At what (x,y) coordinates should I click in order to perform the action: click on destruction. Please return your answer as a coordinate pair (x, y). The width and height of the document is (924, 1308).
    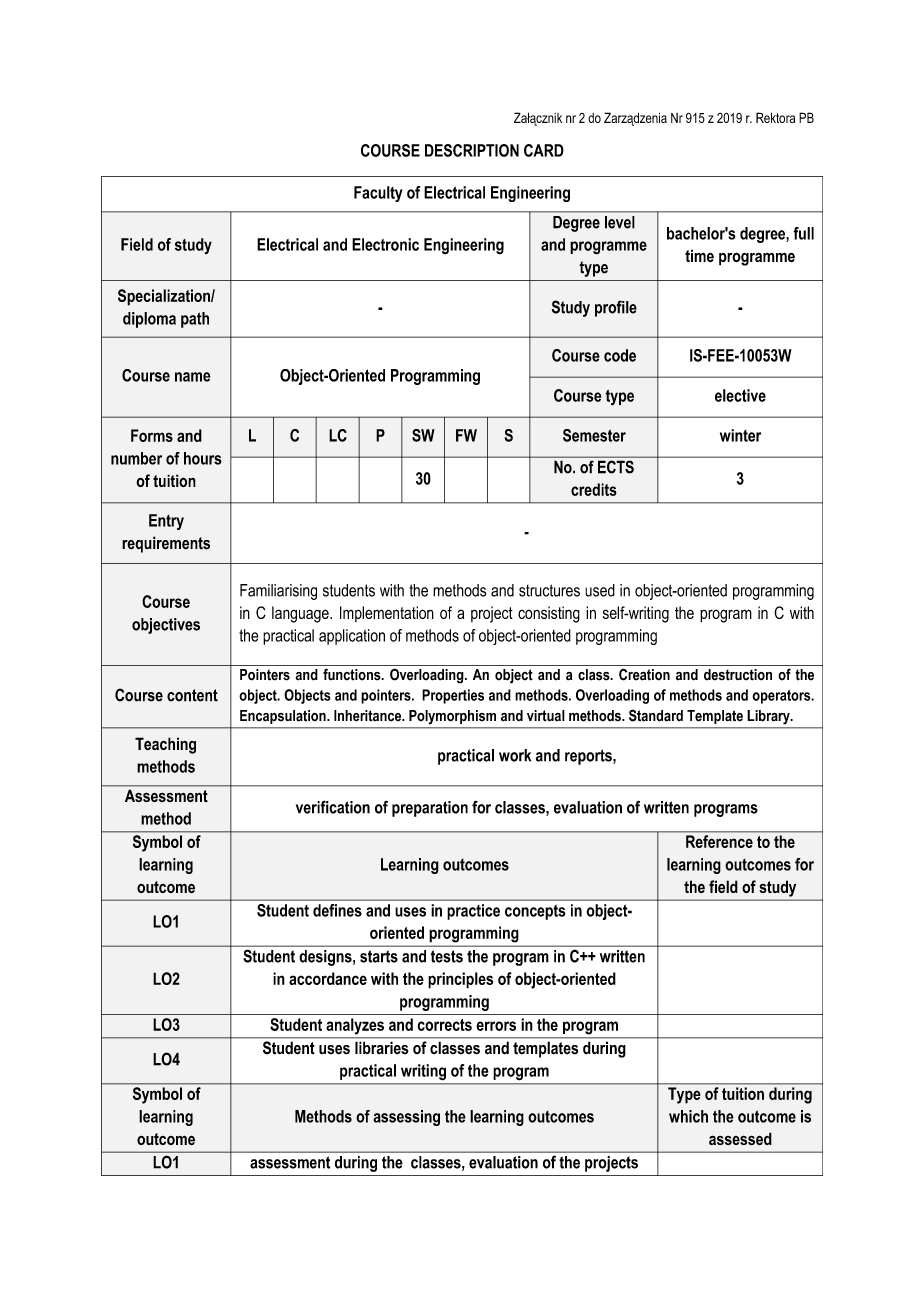
    Looking at the image, I should click on (738, 675).
